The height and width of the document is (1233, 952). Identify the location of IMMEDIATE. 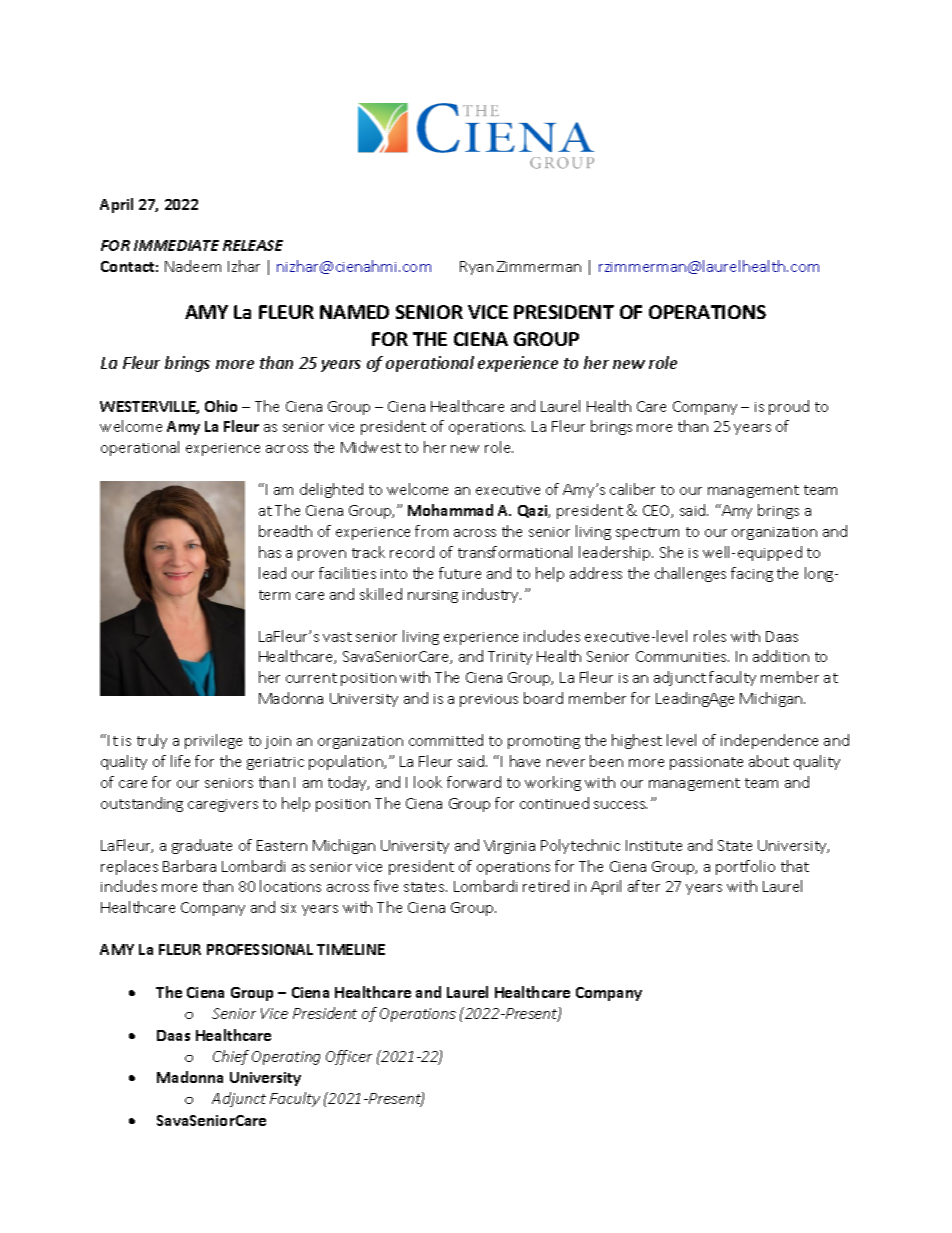
(176, 245).
